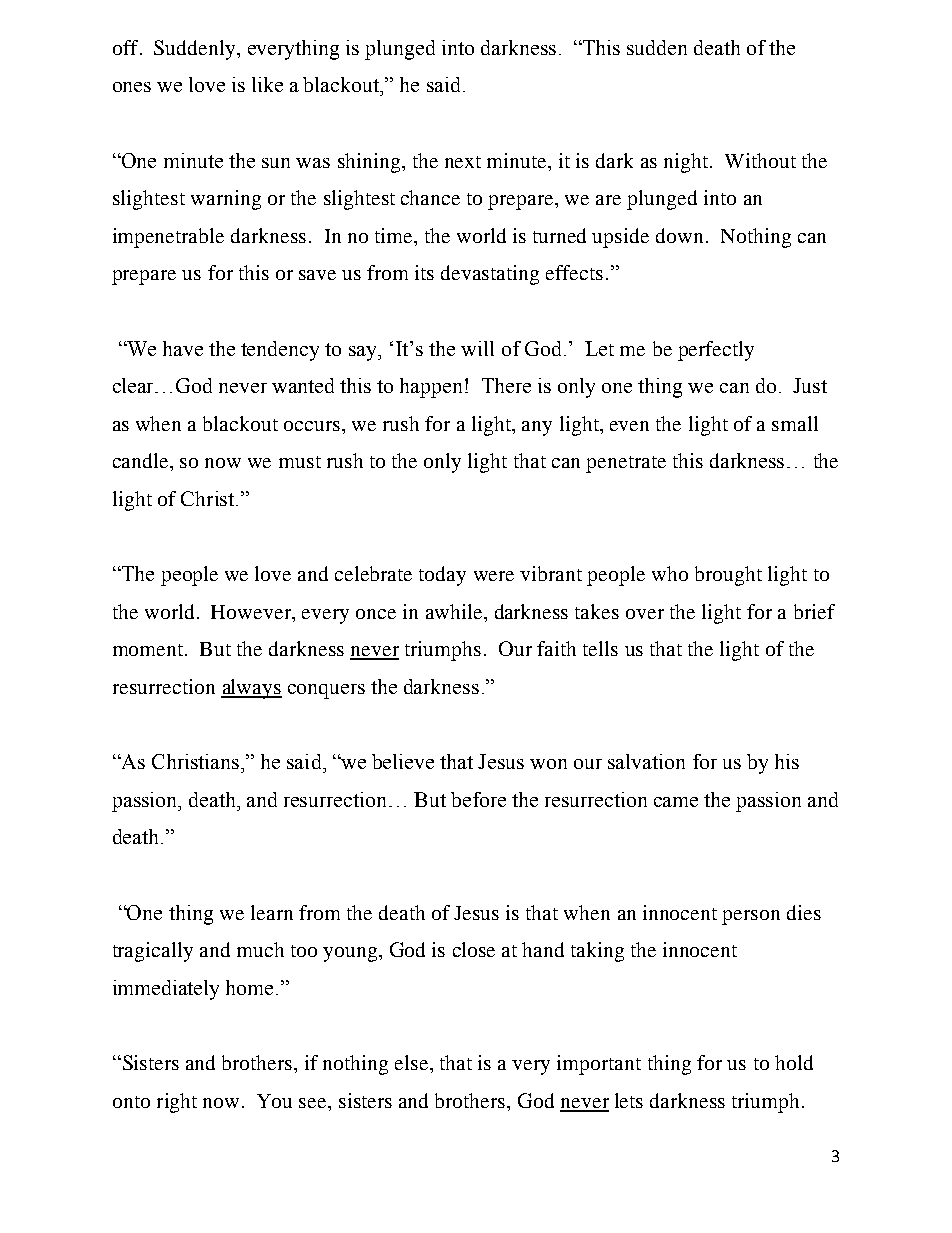  Describe the element at coordinates (477, 348) in the screenshot. I see `will` at that location.
